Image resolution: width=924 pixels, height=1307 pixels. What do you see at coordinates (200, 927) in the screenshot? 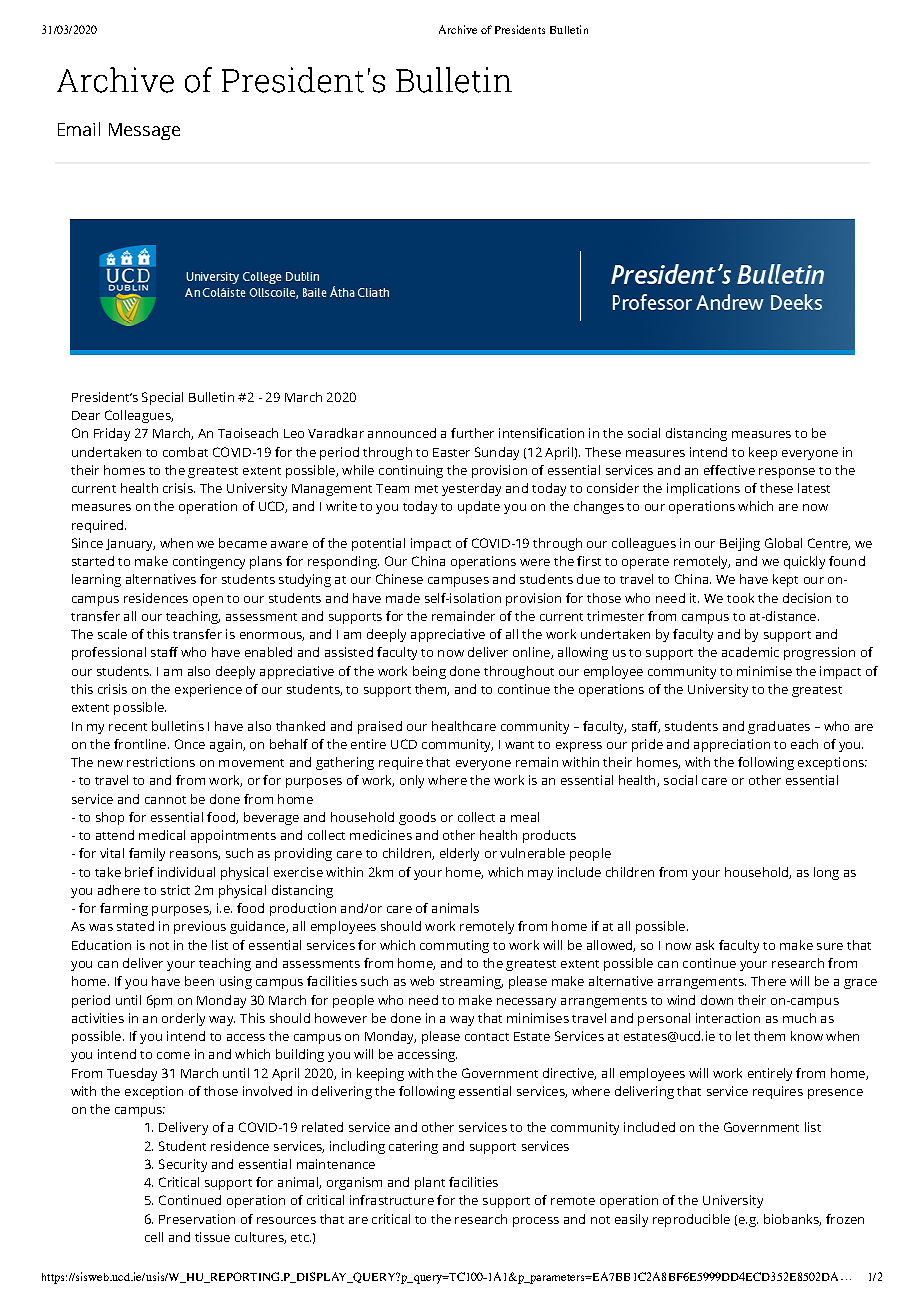
I see `previous` at bounding box center [200, 927].
